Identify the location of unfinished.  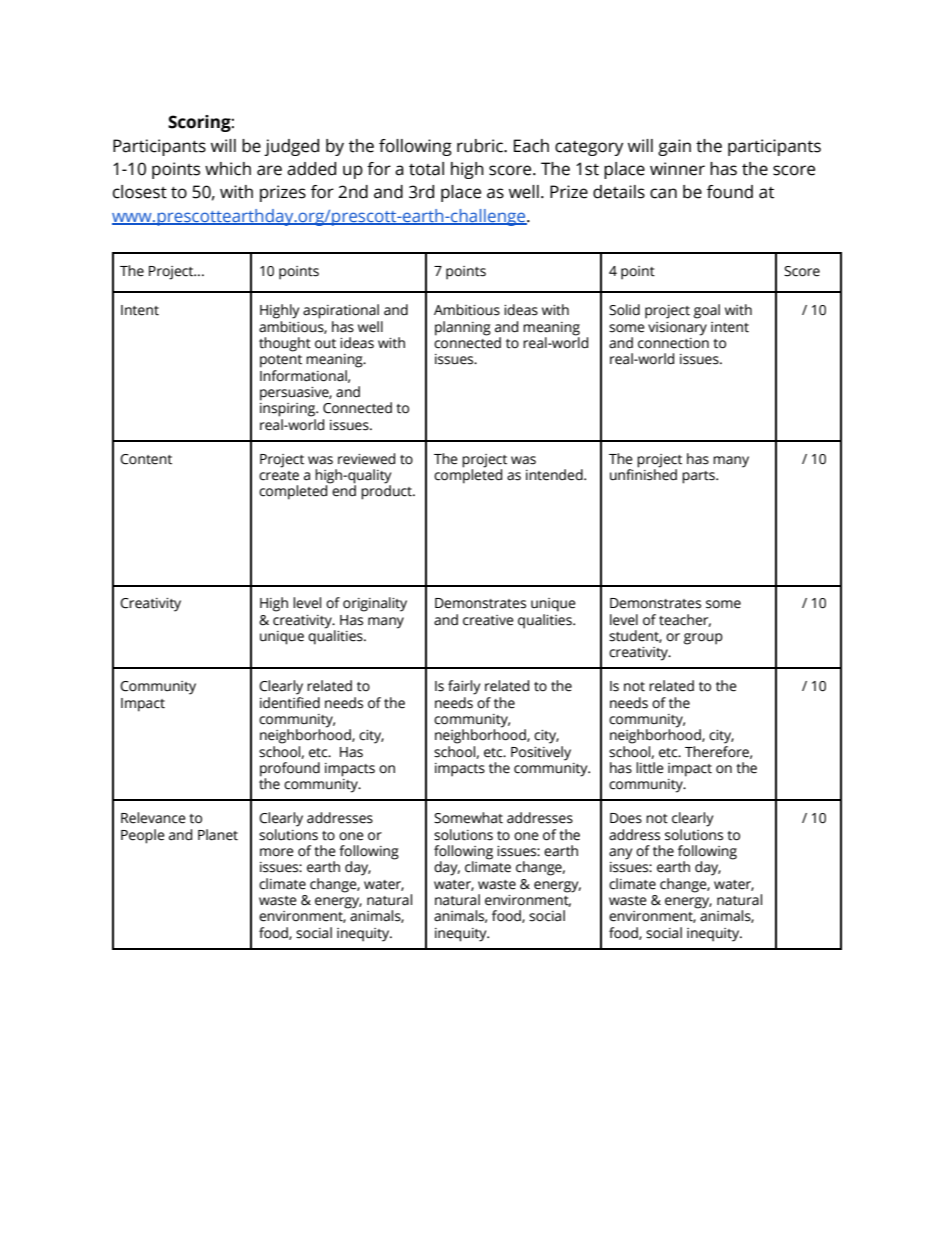
(643, 474).
